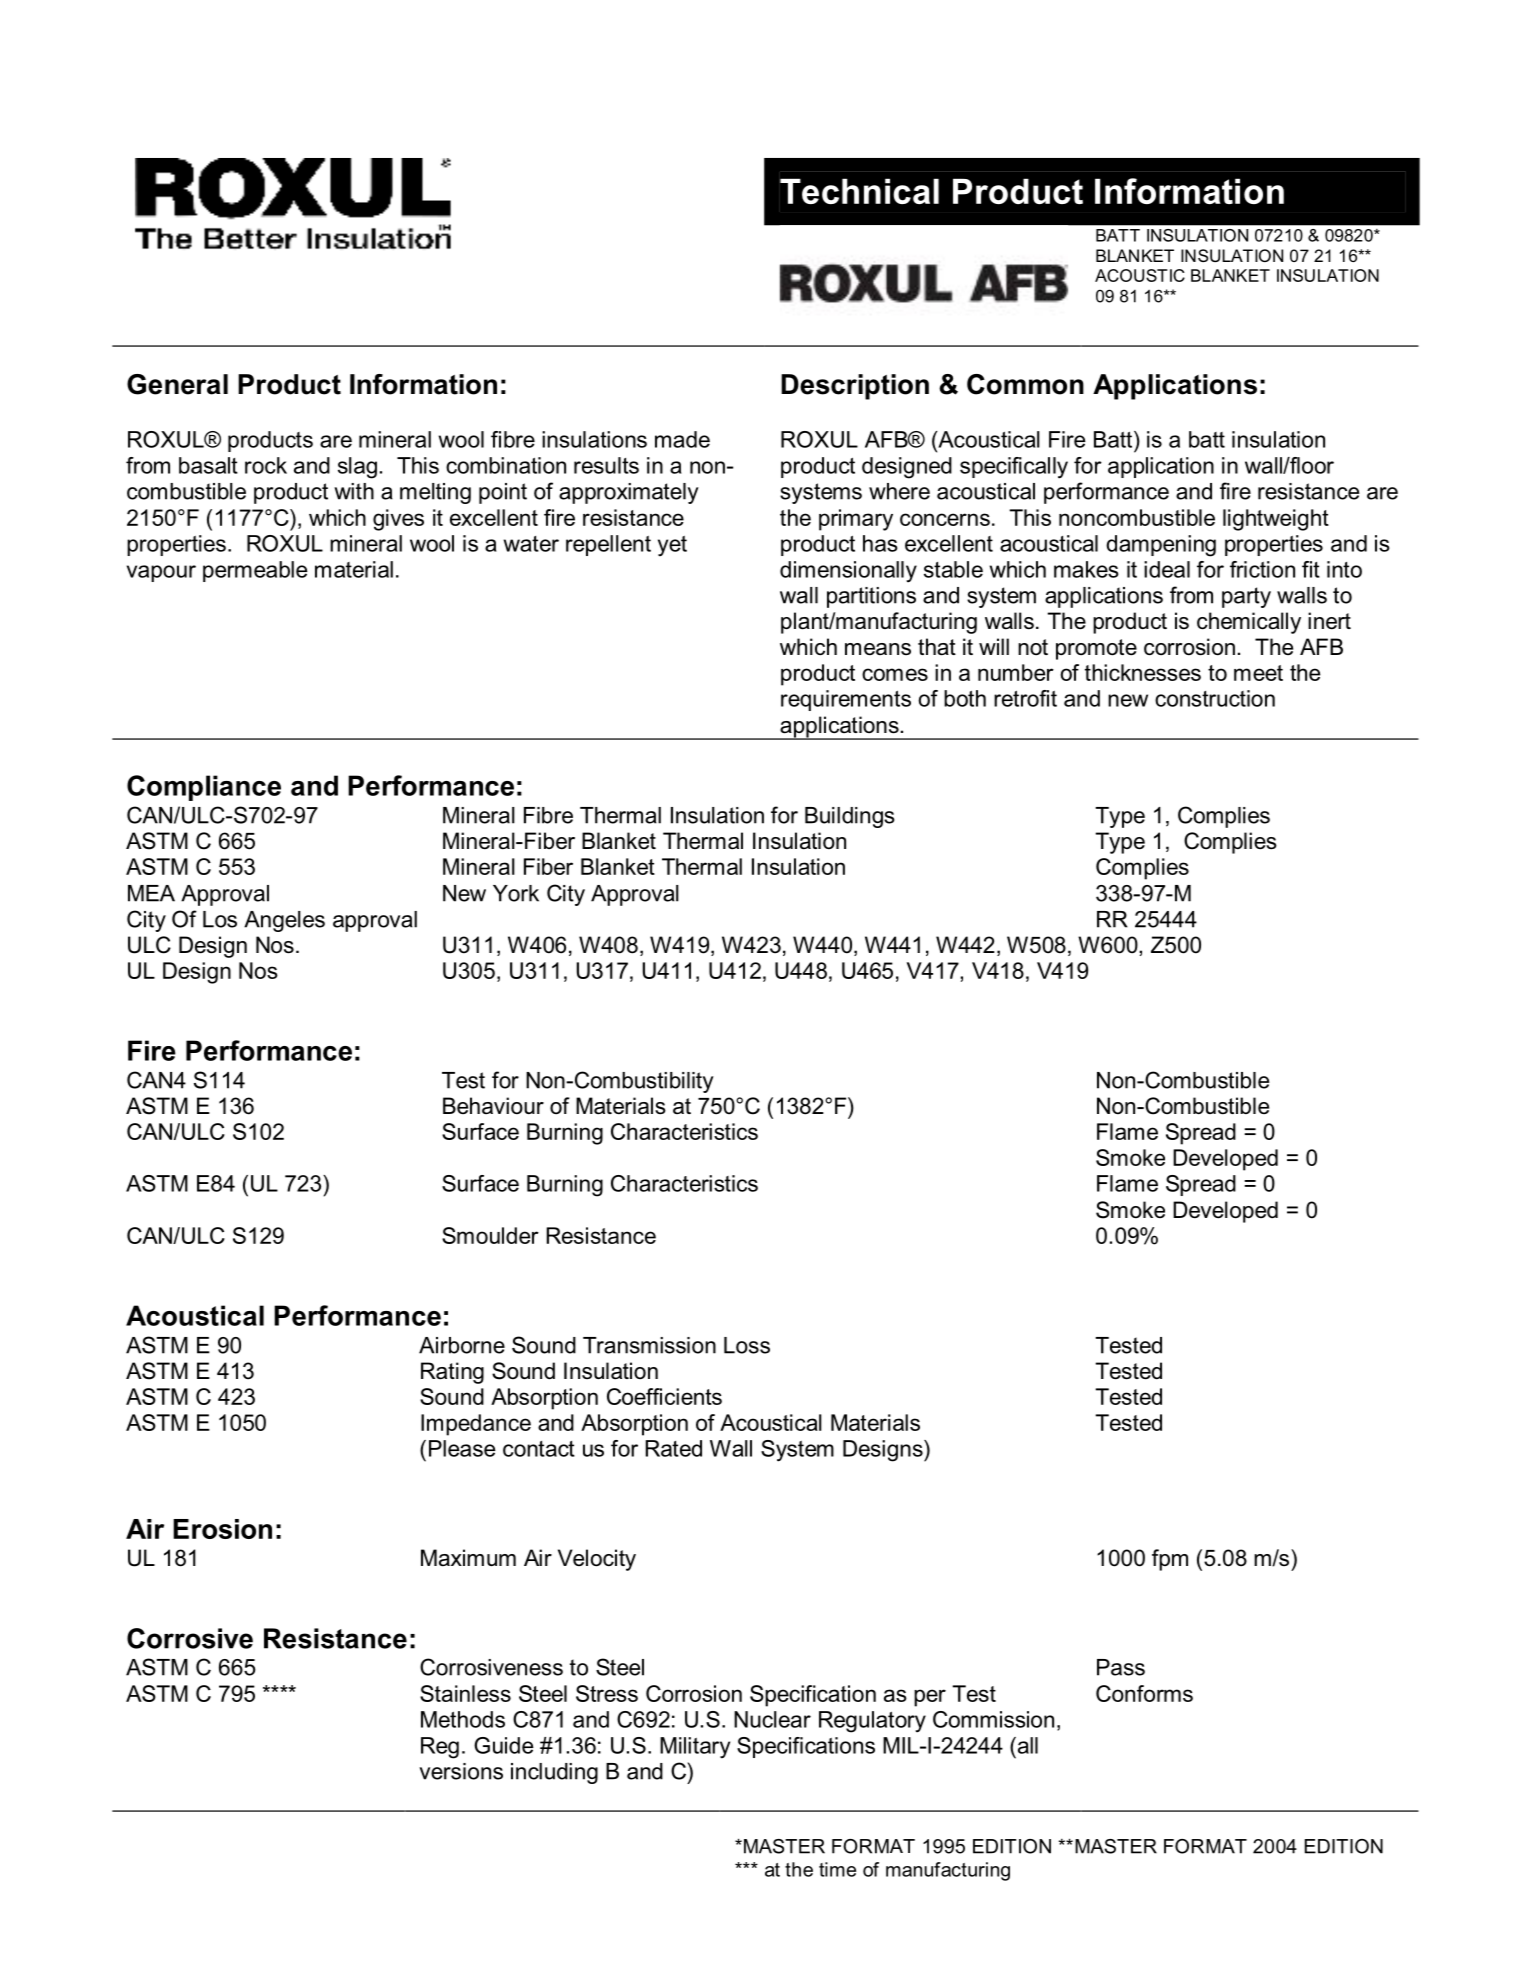 The width and height of the document is (1532, 1983). What do you see at coordinates (1025, 384) in the document?
I see `Common` at bounding box center [1025, 384].
